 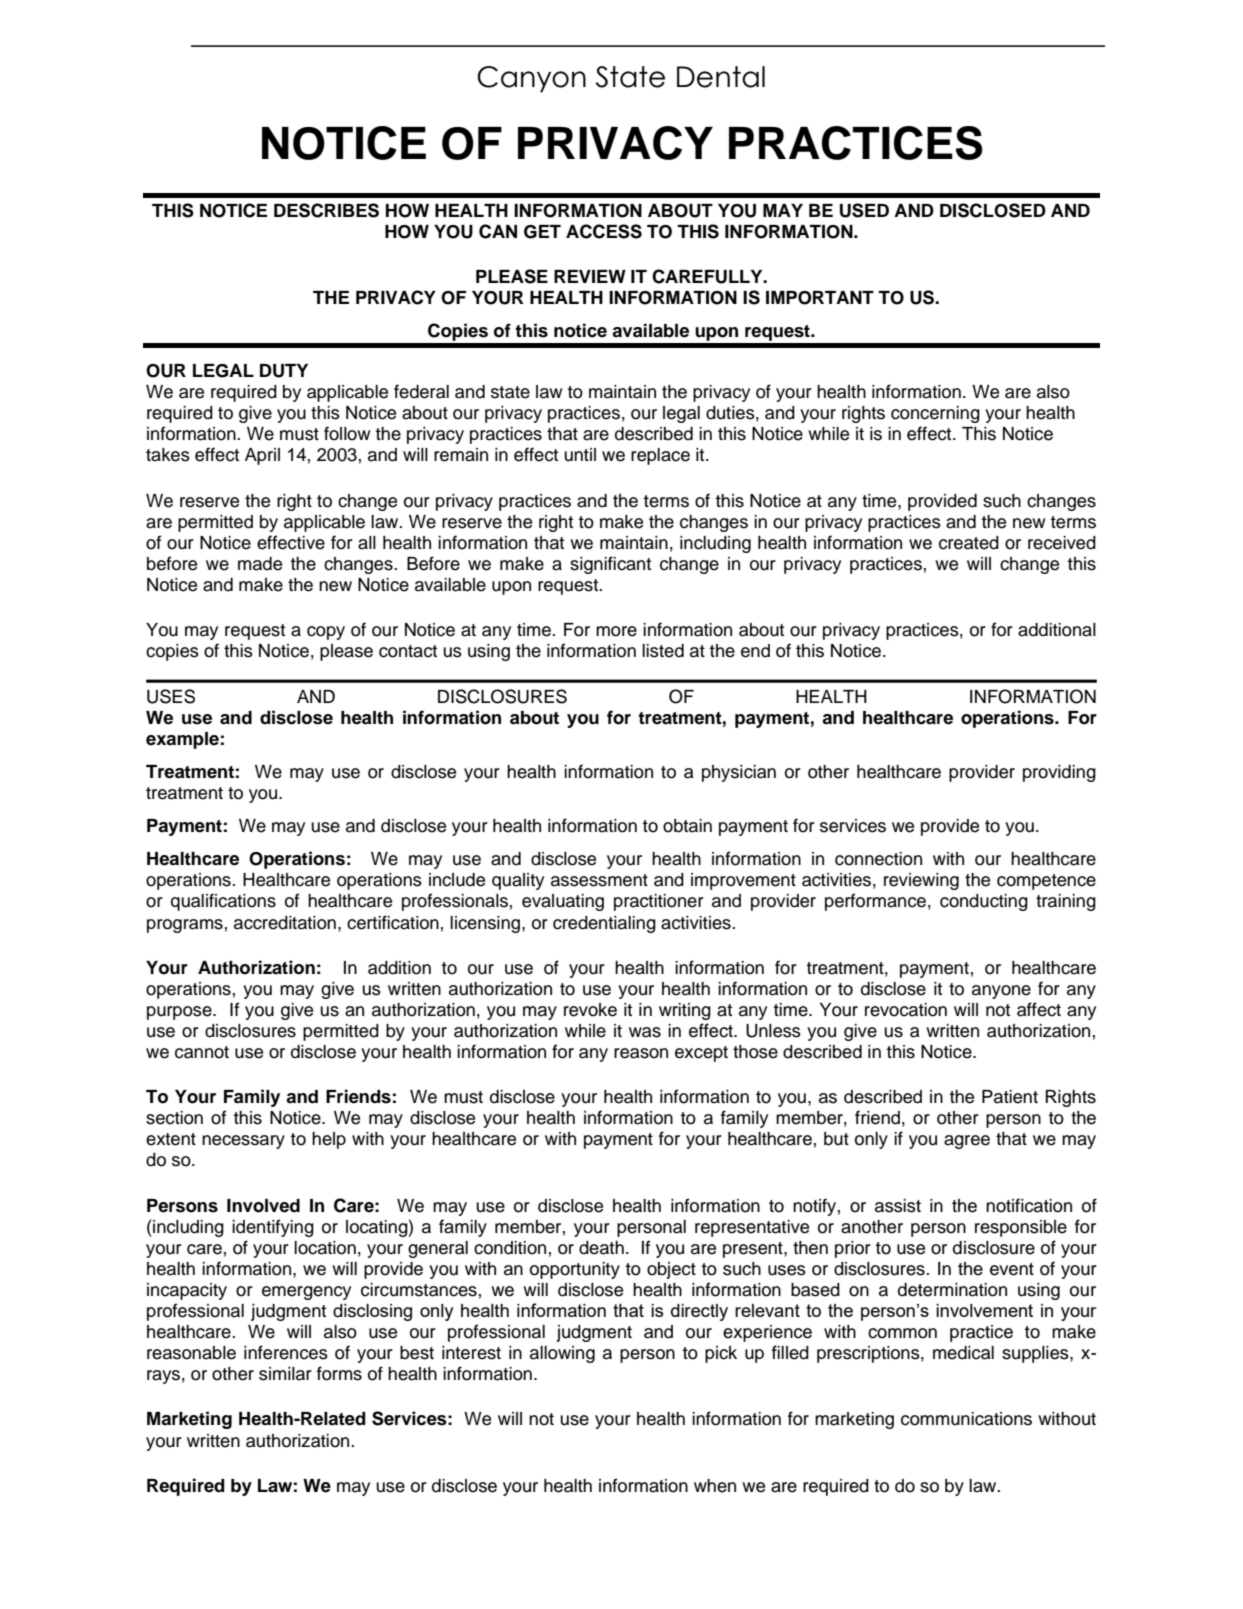 What do you see at coordinates (864, 210) in the screenshot?
I see `USED` at bounding box center [864, 210].
